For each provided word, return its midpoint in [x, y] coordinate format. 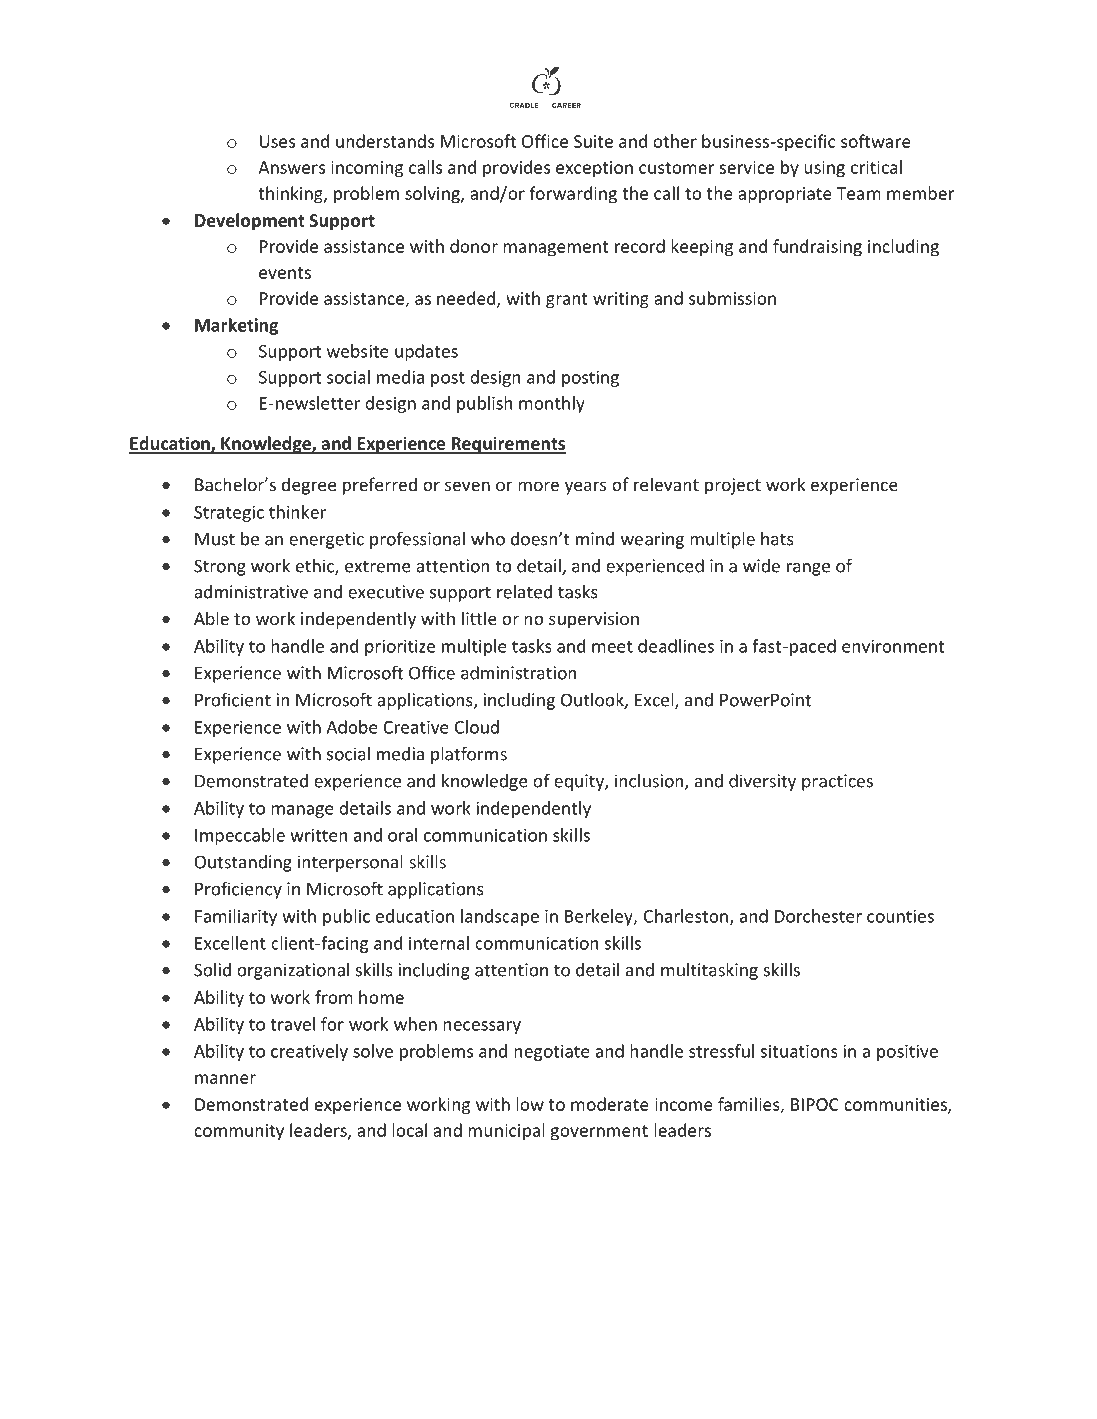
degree [309, 486]
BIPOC [815, 1104]
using [824, 169]
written [318, 835]
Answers [291, 167]
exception [594, 169]
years [585, 488]
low [530, 1104]
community [239, 1132]
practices [837, 782]
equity [580, 782]
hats [777, 539]
